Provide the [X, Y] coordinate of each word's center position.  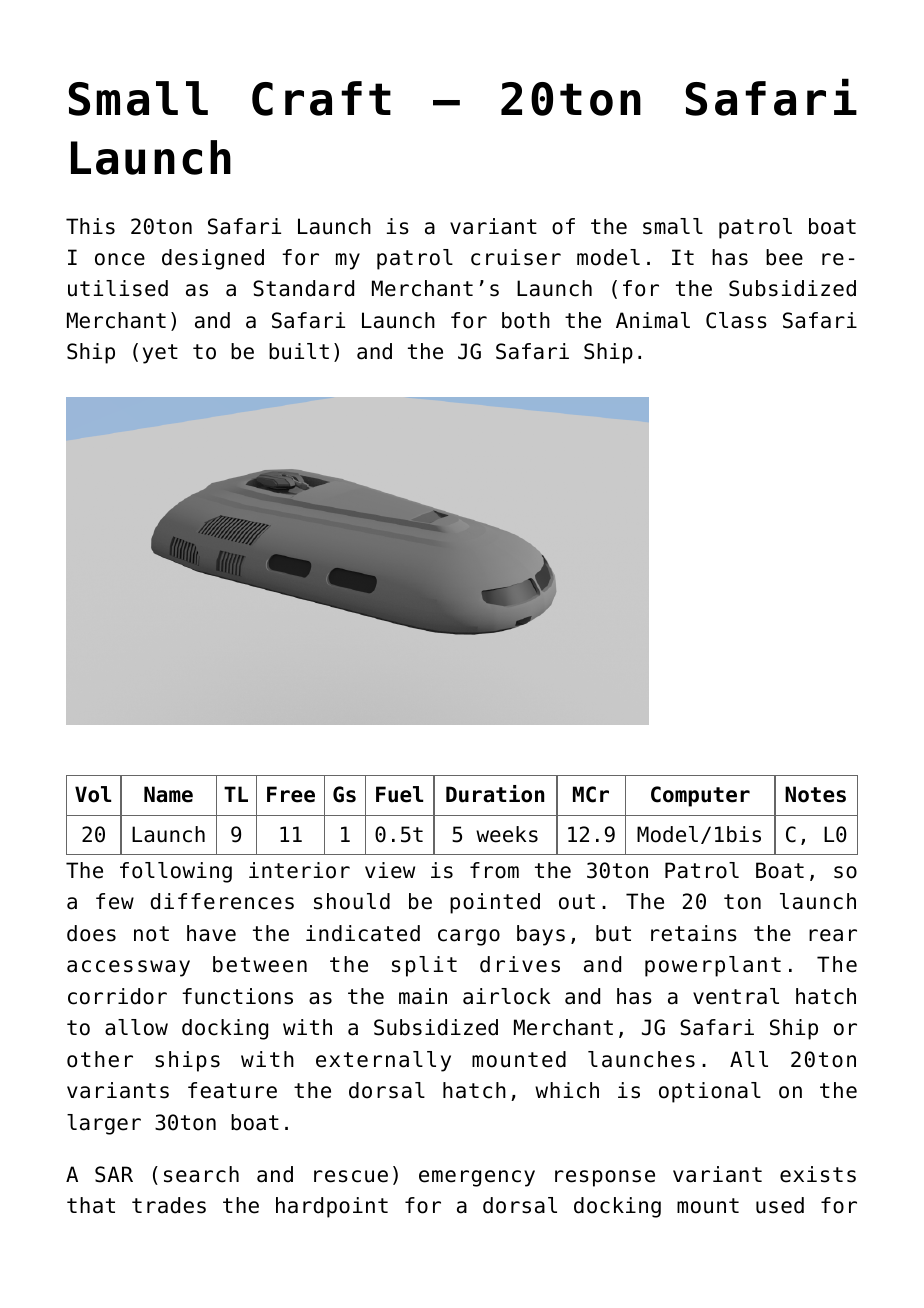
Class [736, 320]
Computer [700, 796]
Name [168, 794]
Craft [321, 98]
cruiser [516, 257]
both [526, 320]
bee [784, 257]
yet [160, 354]
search [201, 1174]
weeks [507, 834]
